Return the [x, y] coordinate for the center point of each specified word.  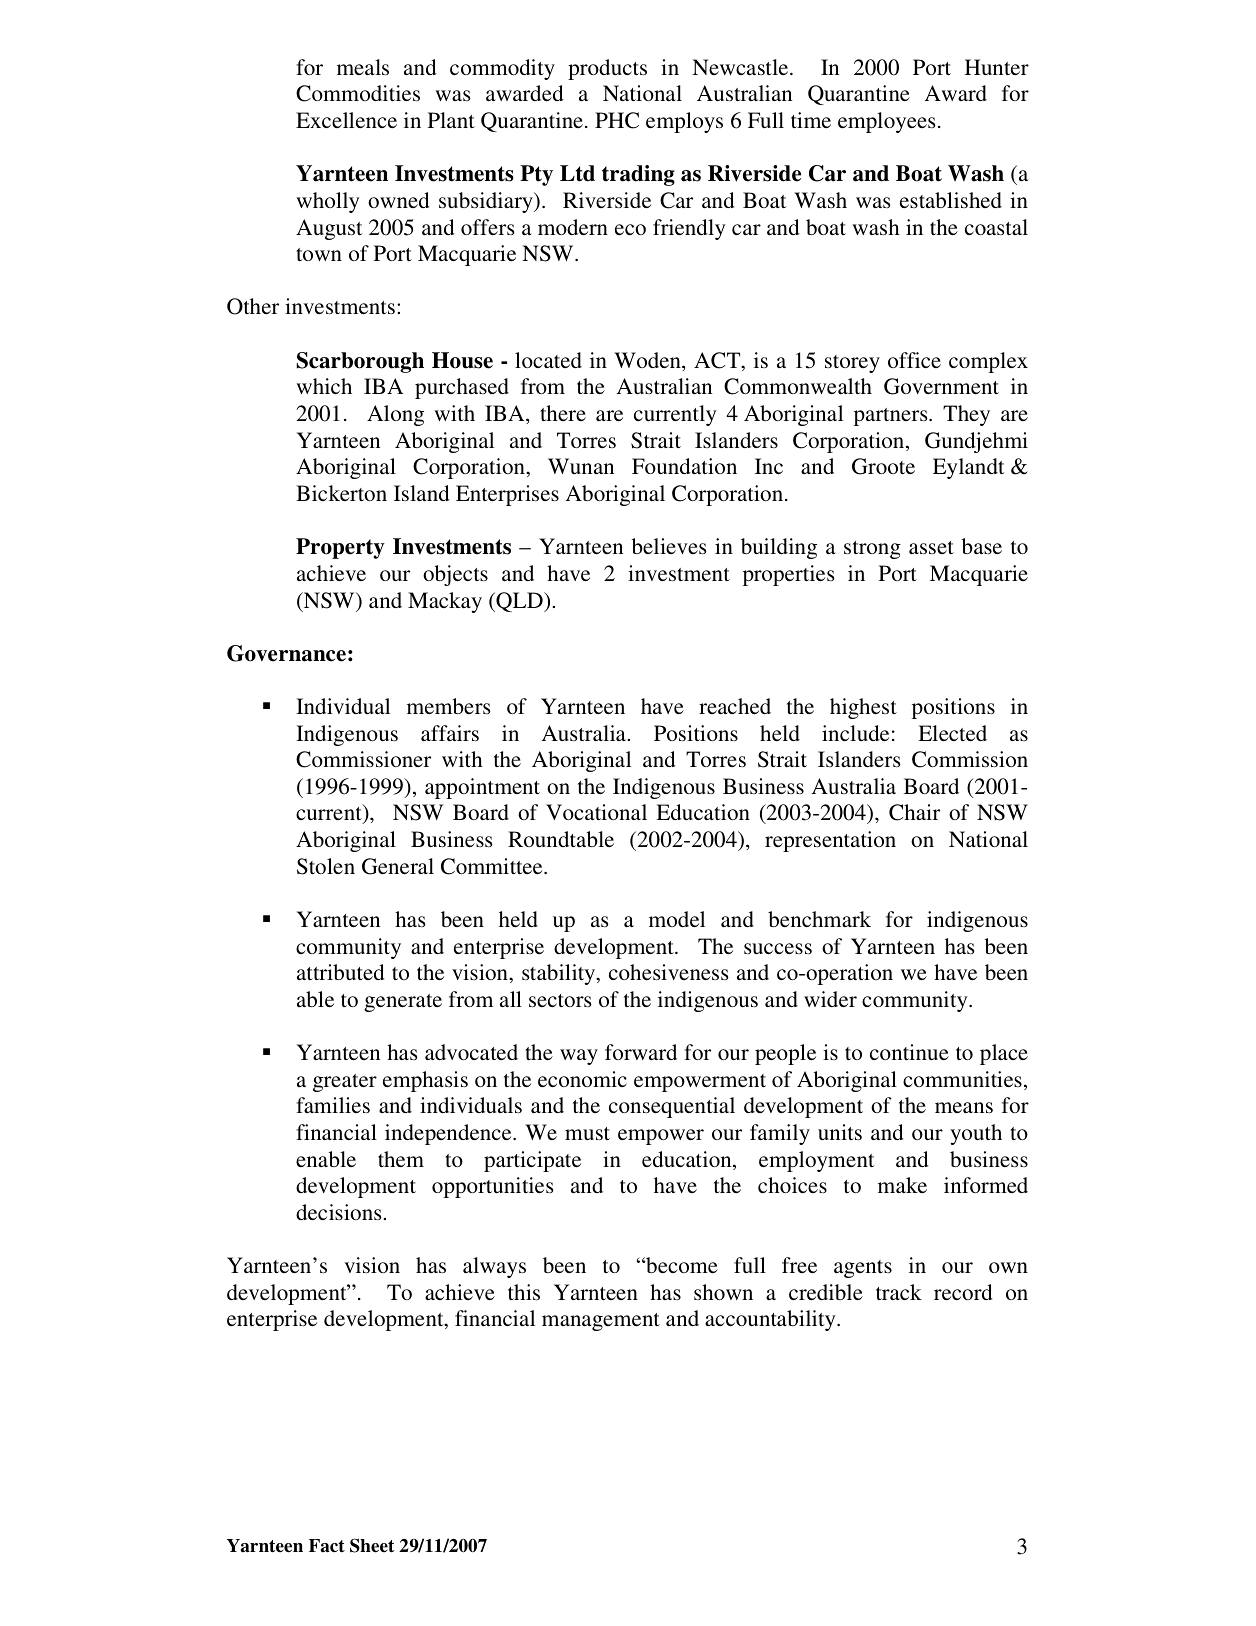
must [587, 1134]
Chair [914, 812]
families [333, 1105]
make [902, 1185]
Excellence [346, 120]
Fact [327, 1546]
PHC [617, 120]
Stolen [326, 866]
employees [887, 122]
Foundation [684, 466]
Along [395, 415]
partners [892, 417]
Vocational [596, 812]
